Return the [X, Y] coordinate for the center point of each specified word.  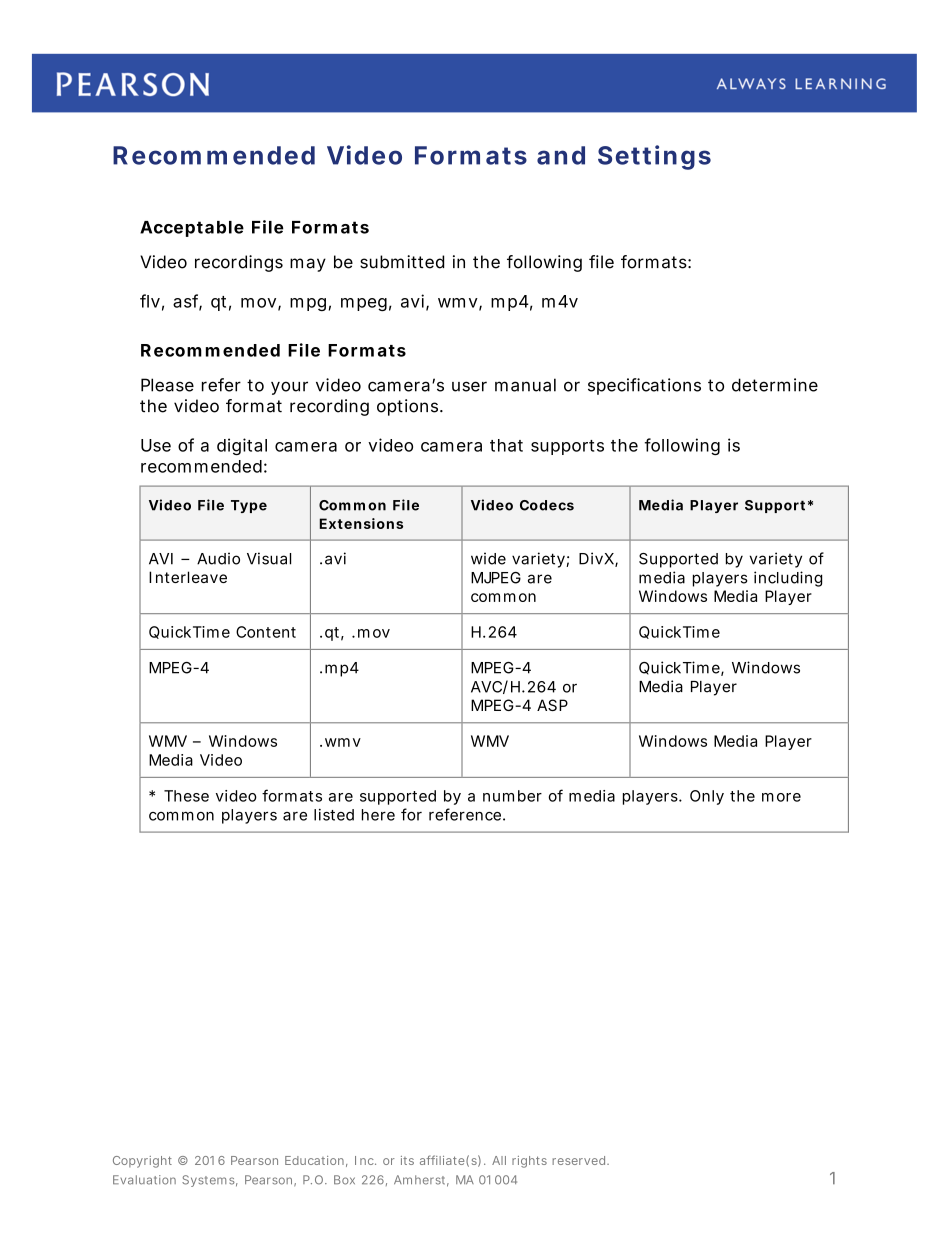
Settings [654, 157]
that [506, 445]
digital [242, 446]
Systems [210, 1181]
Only [707, 797]
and [561, 155]
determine [775, 385]
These [186, 796]
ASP [552, 705]
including [788, 579]
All [499, 1160]
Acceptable [192, 229]
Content [266, 632]
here [378, 815]
